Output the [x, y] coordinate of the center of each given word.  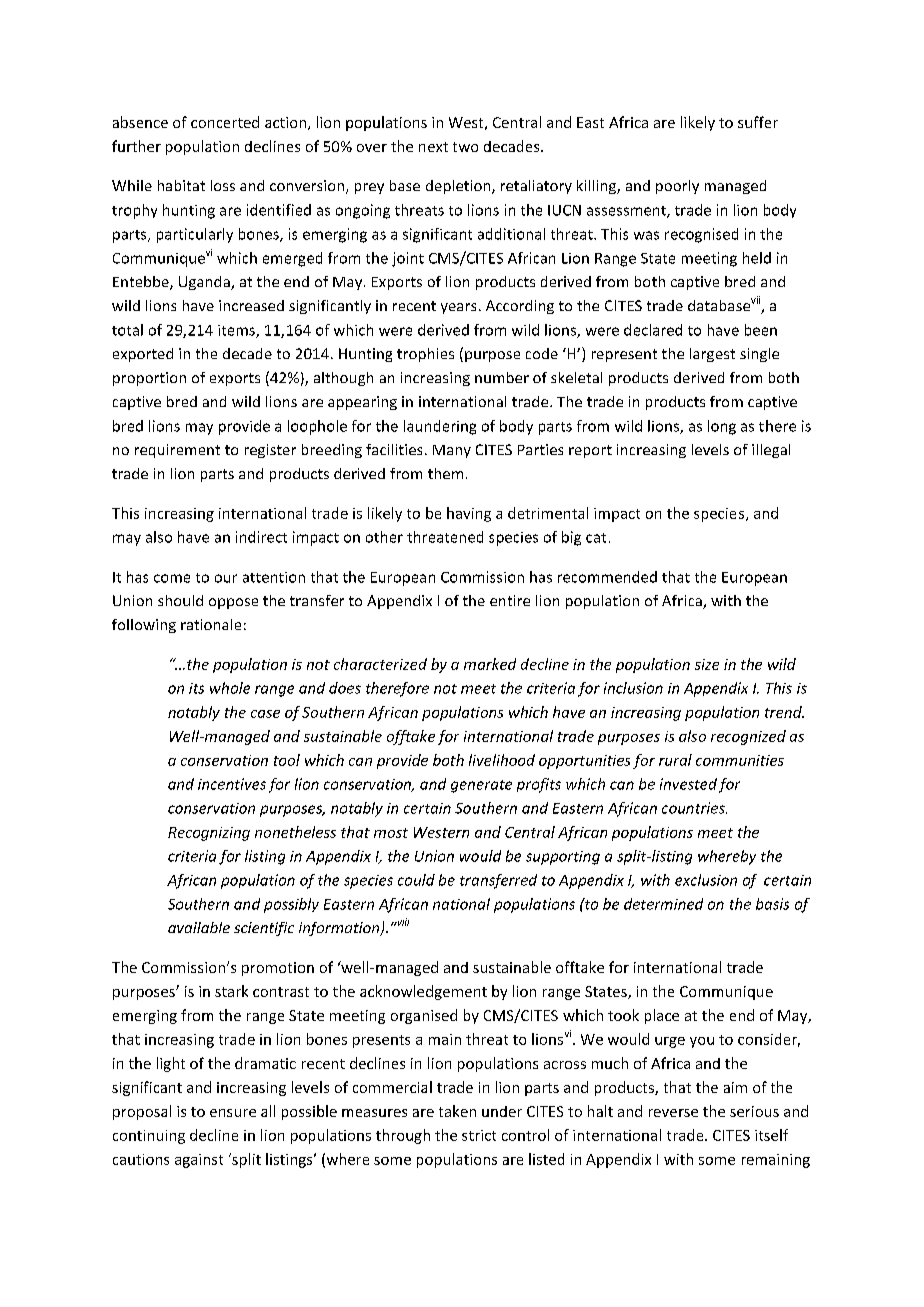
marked [490, 664]
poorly [677, 187]
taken [457, 1111]
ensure [233, 1113]
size [707, 664]
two [465, 147]
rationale [211, 624]
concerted [225, 122]
